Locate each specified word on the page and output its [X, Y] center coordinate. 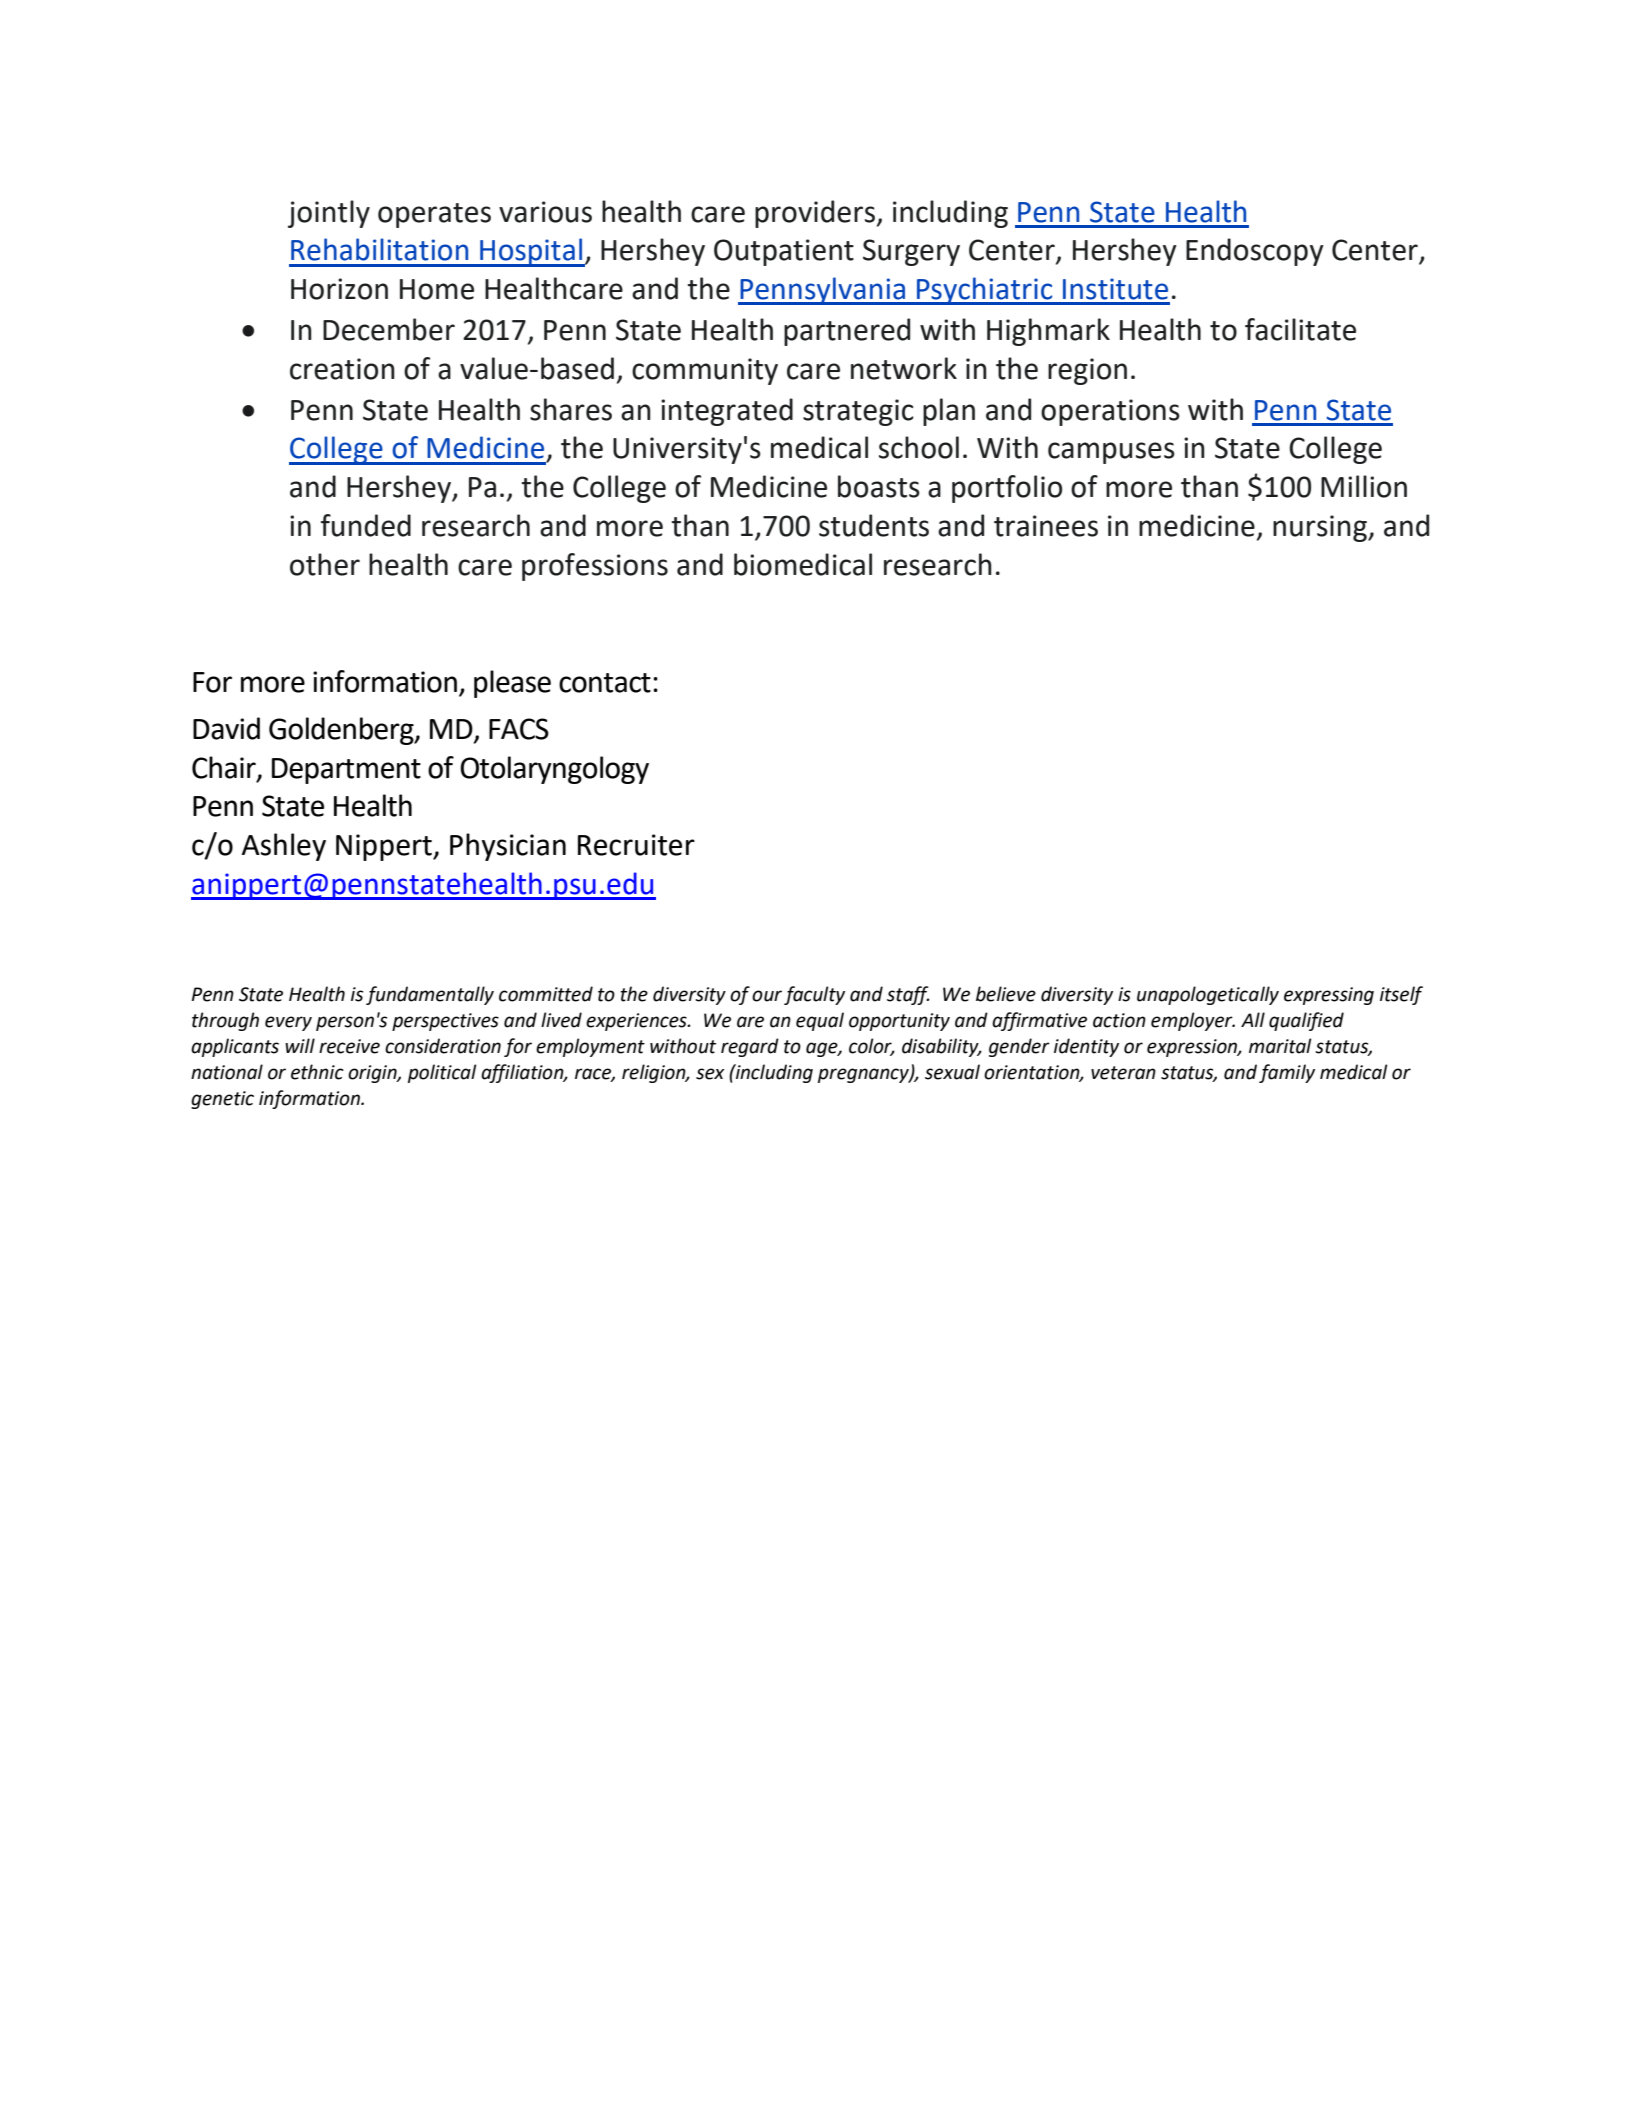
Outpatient [784, 252]
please [512, 684]
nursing [1321, 528]
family [1287, 1073]
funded [366, 525]
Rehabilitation [379, 249]
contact [605, 683]
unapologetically [1208, 995]
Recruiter [636, 845]
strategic [858, 412]
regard [750, 1047]
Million [1364, 486]
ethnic [317, 1072]
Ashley [284, 847]
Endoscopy [1255, 252]
